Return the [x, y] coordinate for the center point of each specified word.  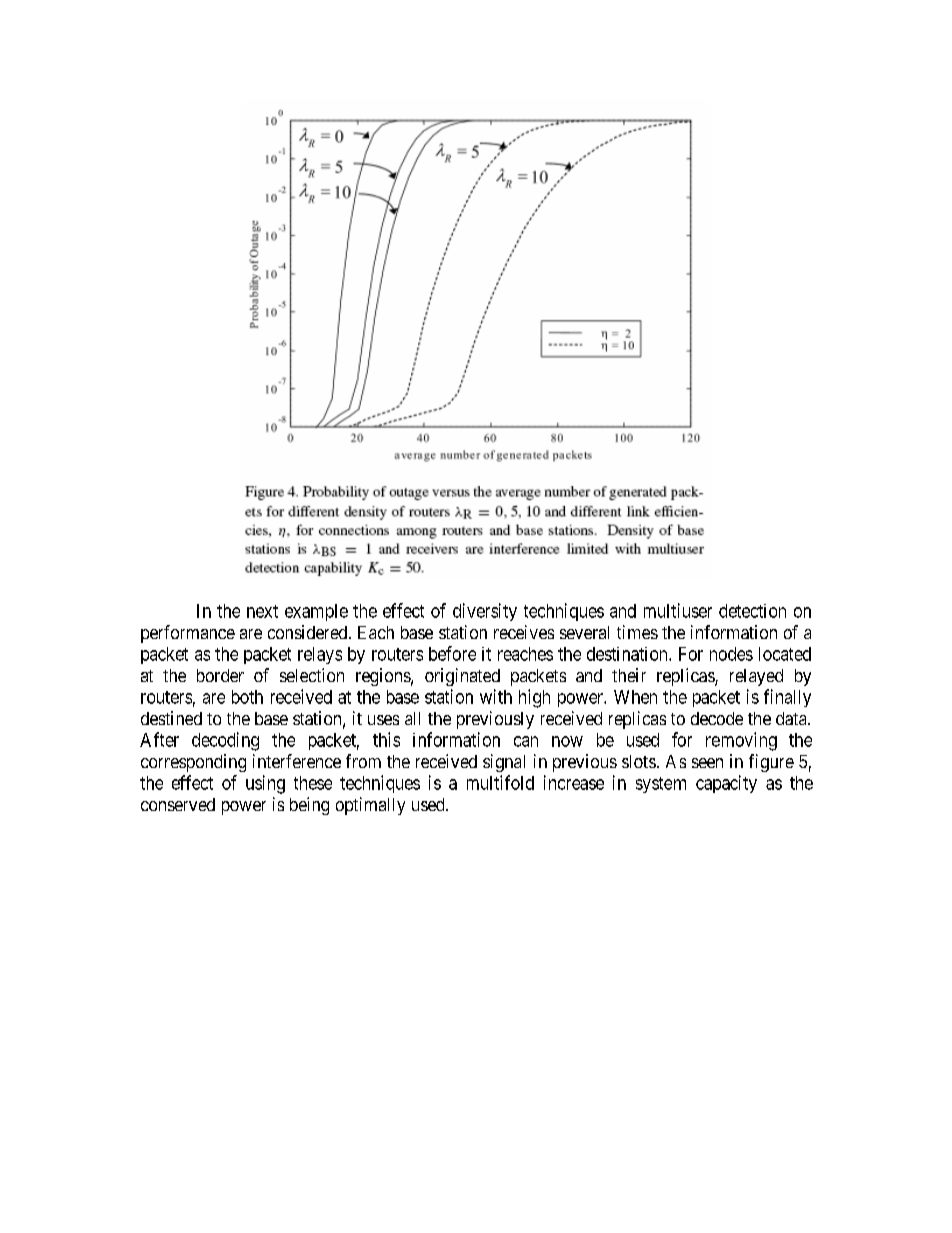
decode [717, 718]
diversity [485, 612]
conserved [178, 804]
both [247, 697]
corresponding [193, 763]
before [452, 653]
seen [707, 763]
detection [752, 611]
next [262, 611]
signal [504, 763]
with [496, 696]
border [220, 675]
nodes [731, 654]
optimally [370, 806]
